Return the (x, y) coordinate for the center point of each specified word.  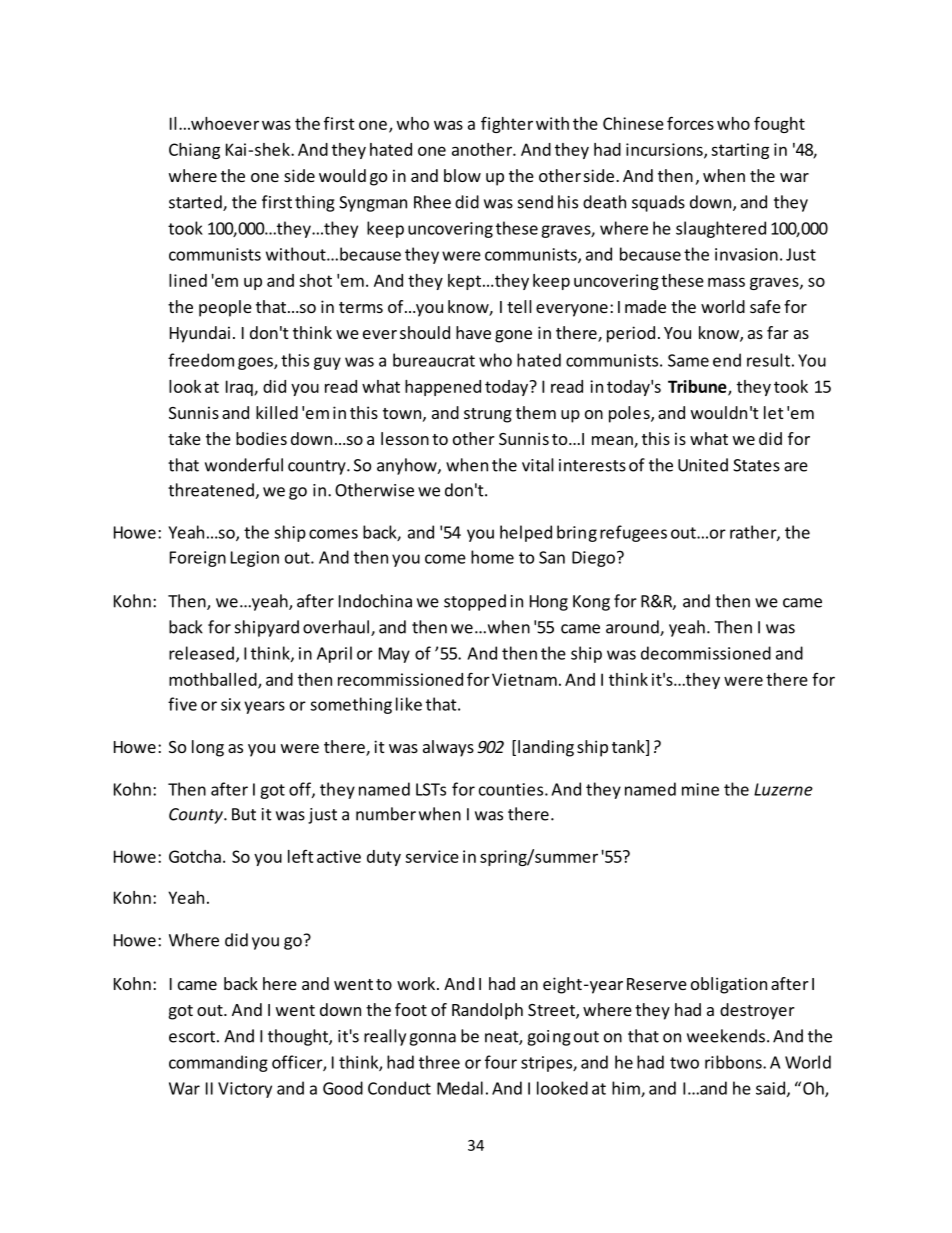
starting (740, 151)
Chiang (194, 151)
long (208, 748)
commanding (218, 1063)
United (703, 465)
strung (488, 415)
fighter (507, 124)
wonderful (244, 465)
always (448, 748)
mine (700, 789)
